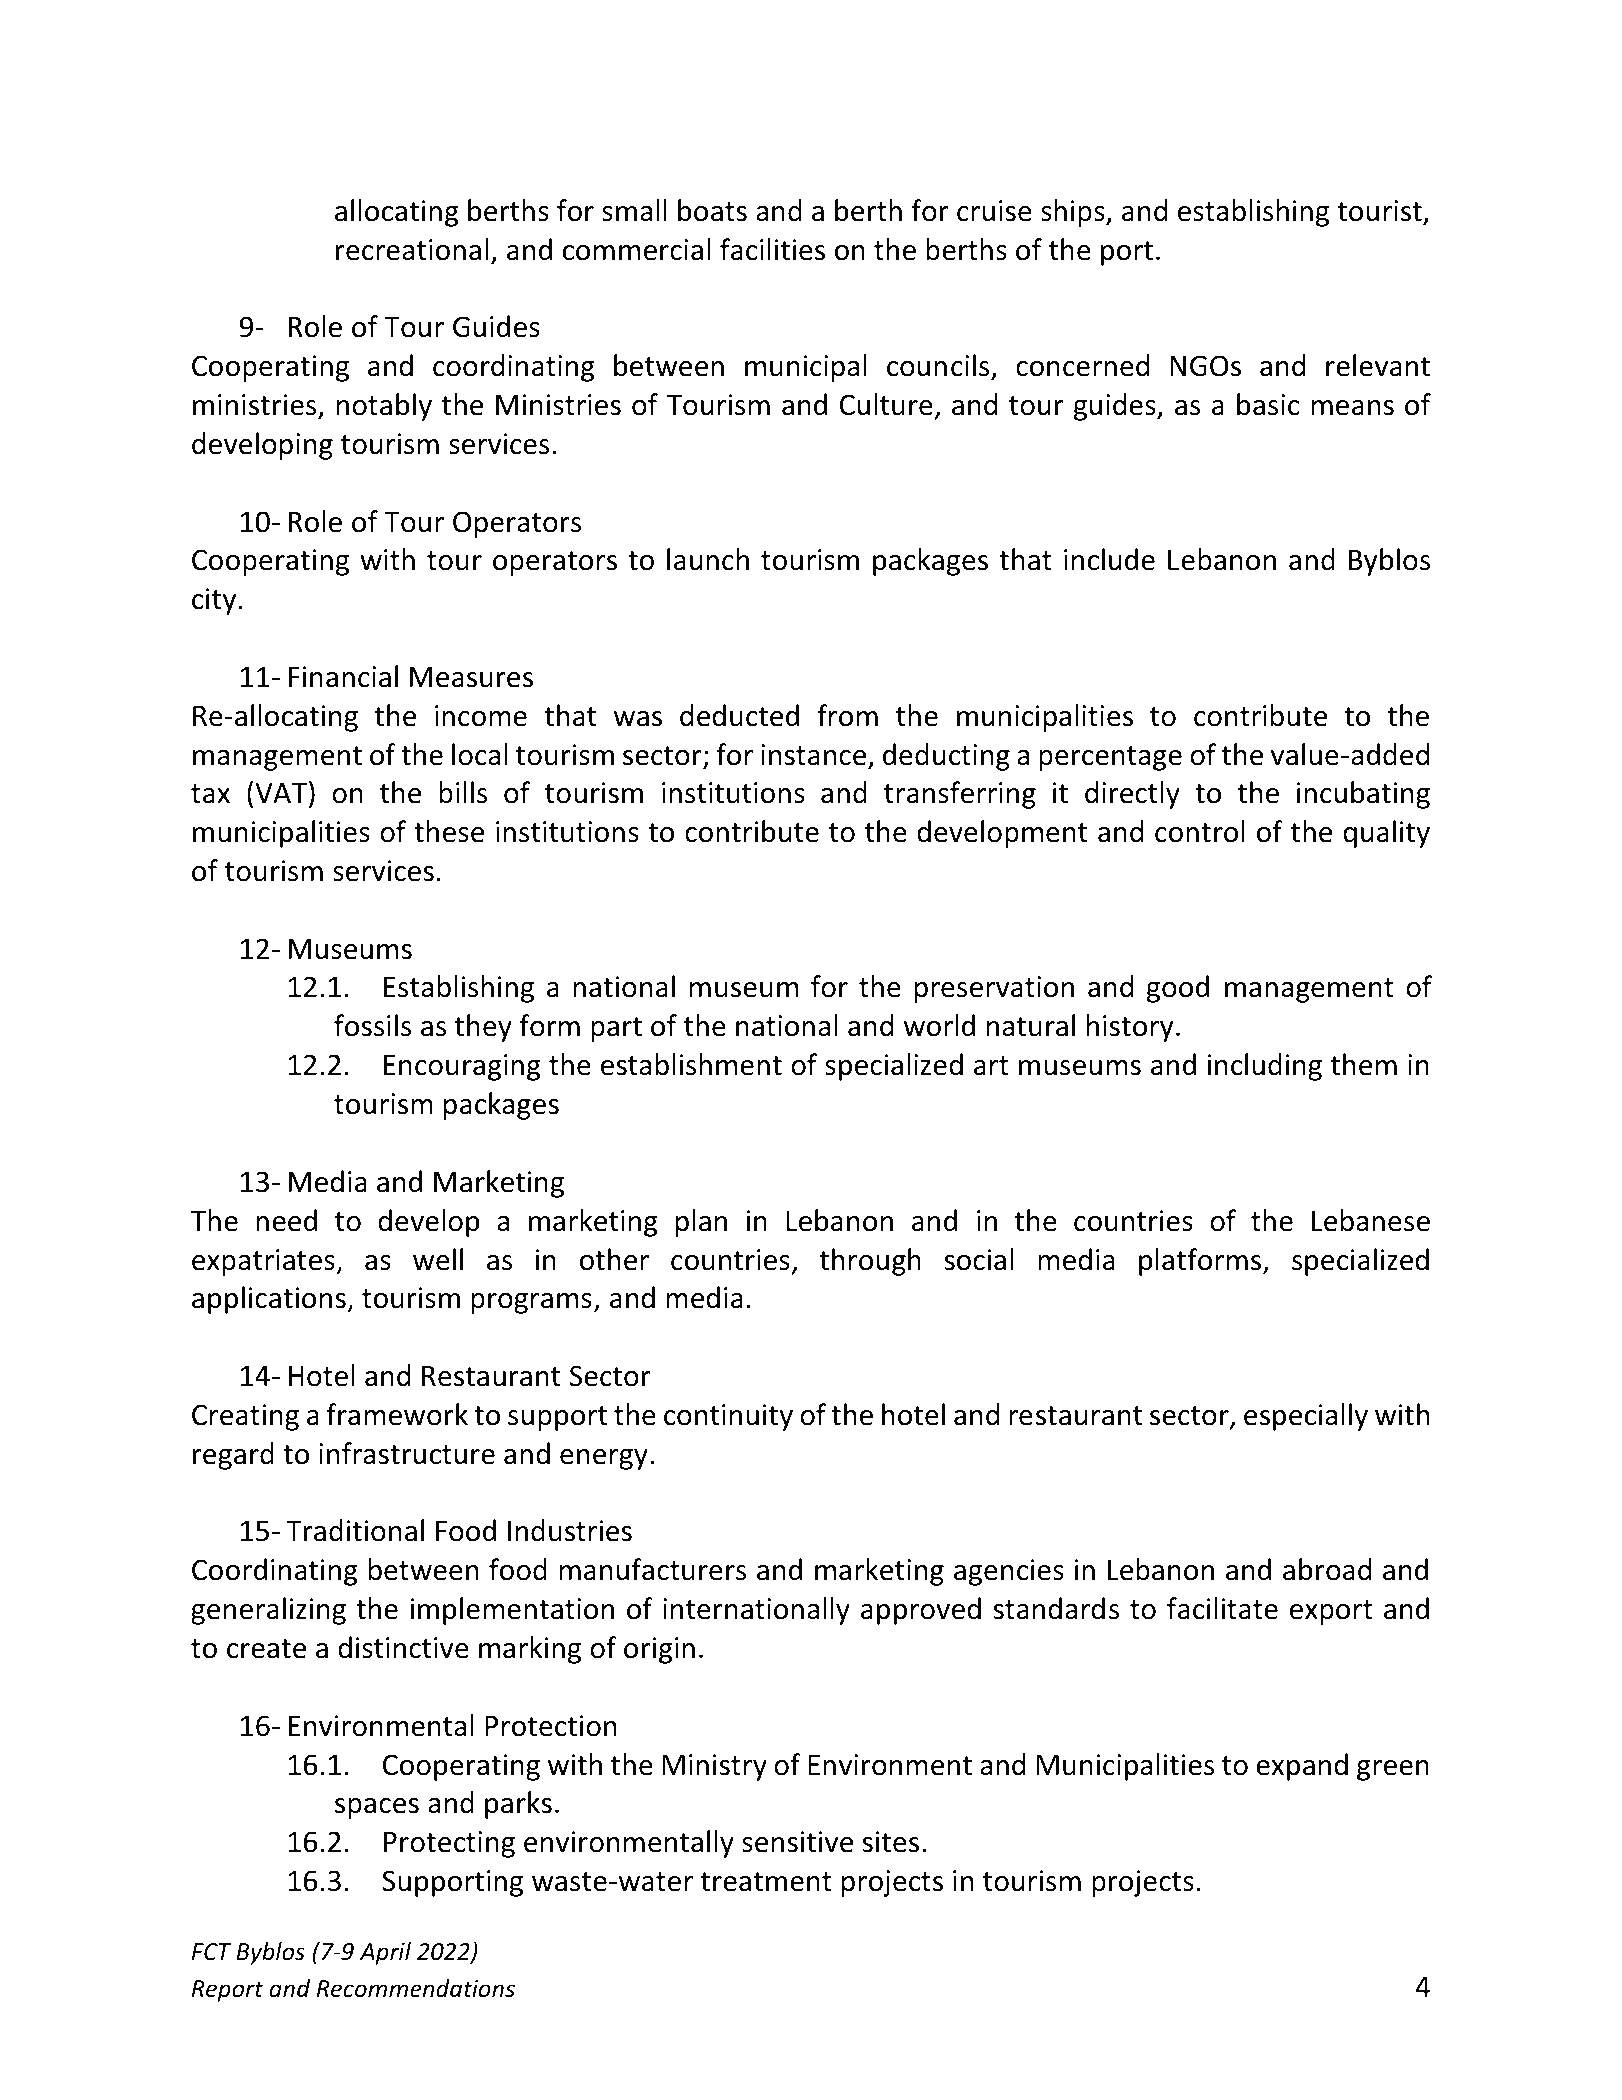 Image resolution: width=1622 pixels, height=2100 pixels. What do you see at coordinates (772, 249) in the screenshot?
I see `facilities` at bounding box center [772, 249].
